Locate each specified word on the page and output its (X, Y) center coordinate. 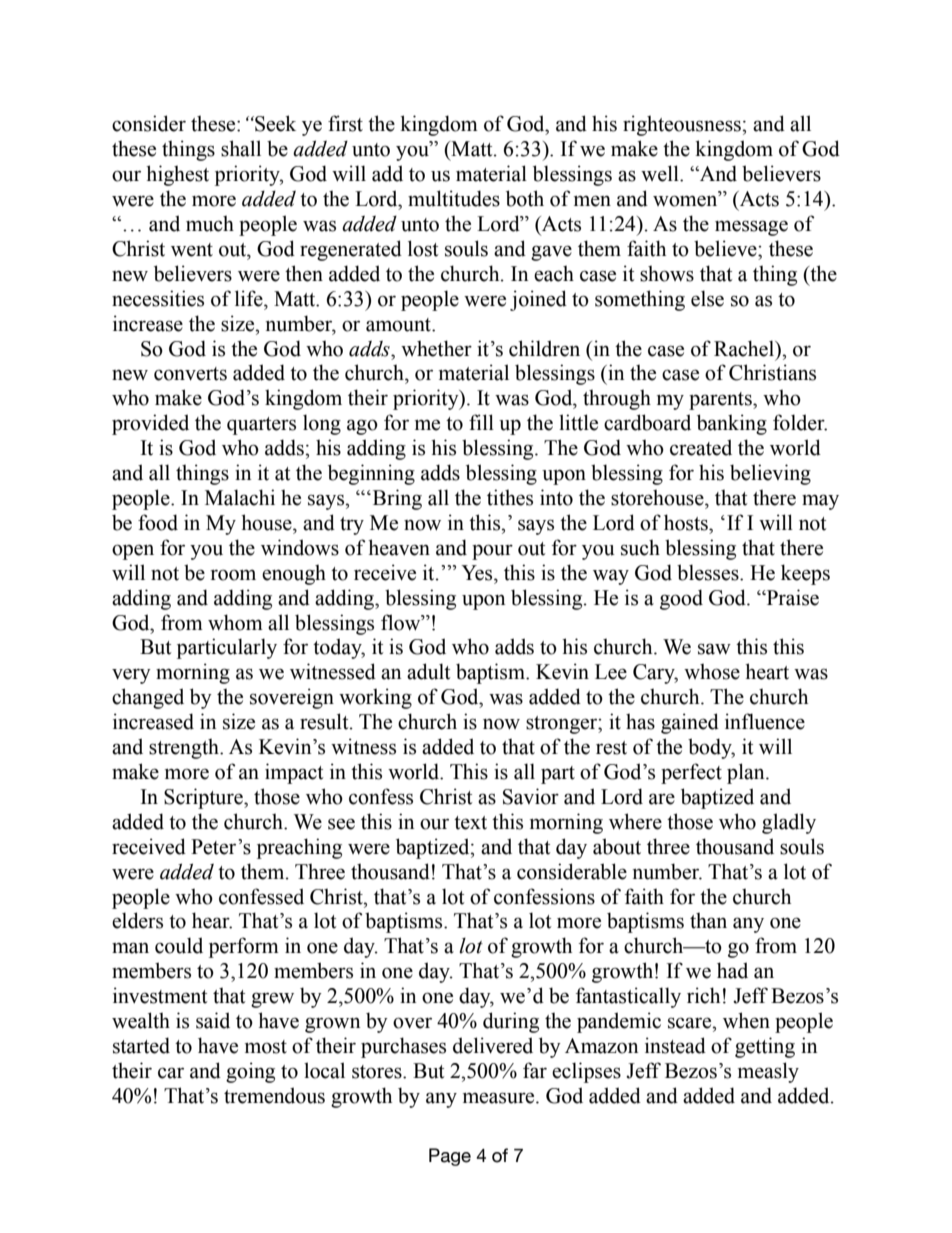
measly (768, 1072)
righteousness (683, 125)
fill (481, 422)
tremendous (274, 1095)
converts (190, 374)
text (470, 823)
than (708, 920)
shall (241, 148)
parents (721, 401)
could (179, 945)
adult (428, 671)
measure (500, 1098)
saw (714, 649)
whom (235, 622)
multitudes (454, 198)
